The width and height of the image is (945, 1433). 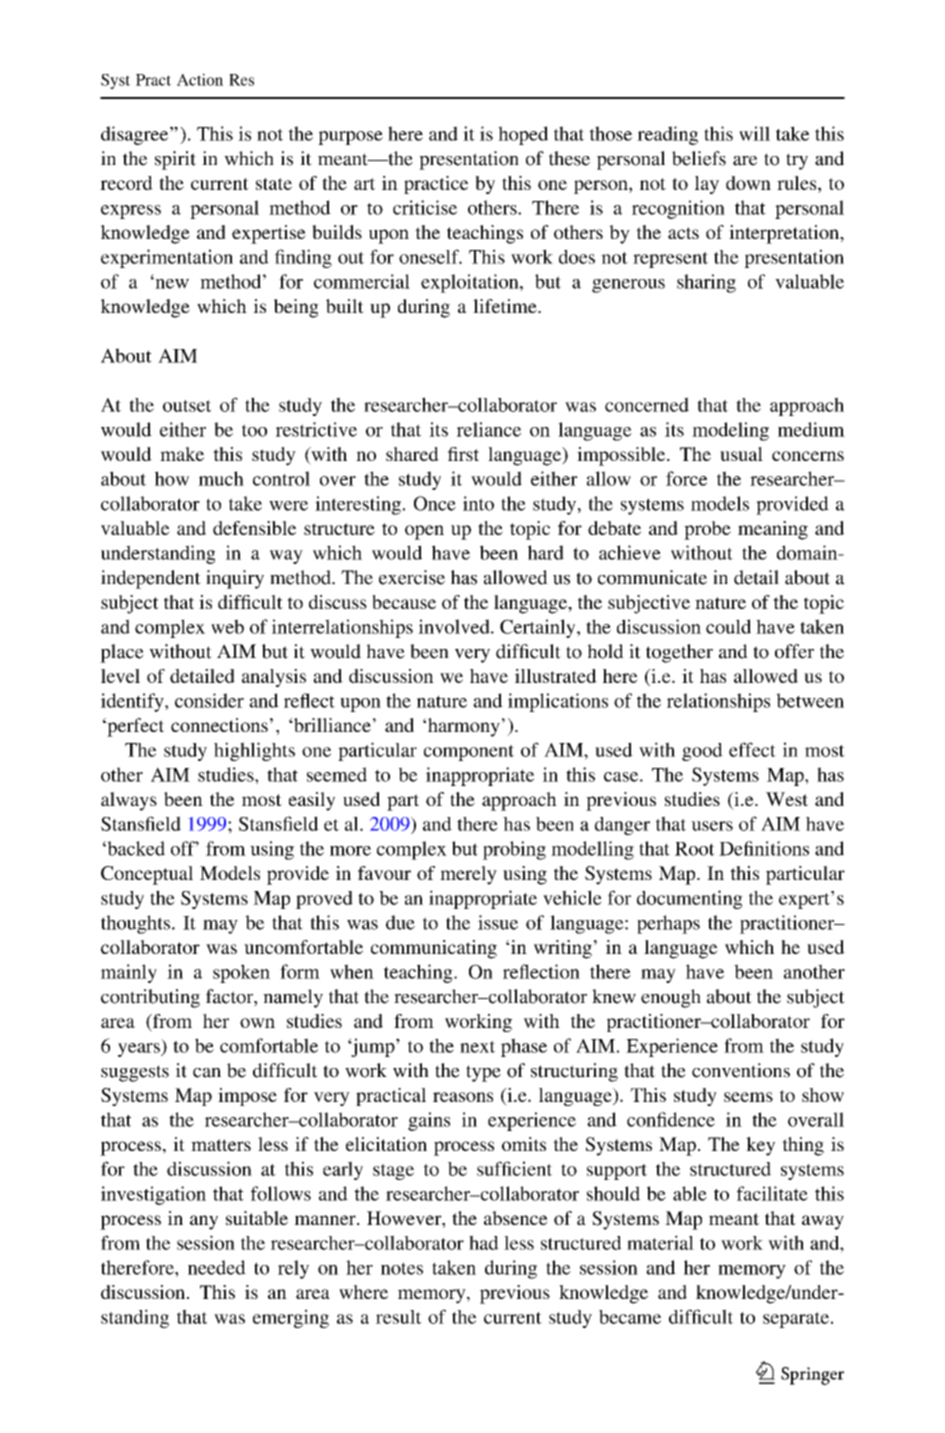 I want to click on thoughts, so click(x=135, y=924).
